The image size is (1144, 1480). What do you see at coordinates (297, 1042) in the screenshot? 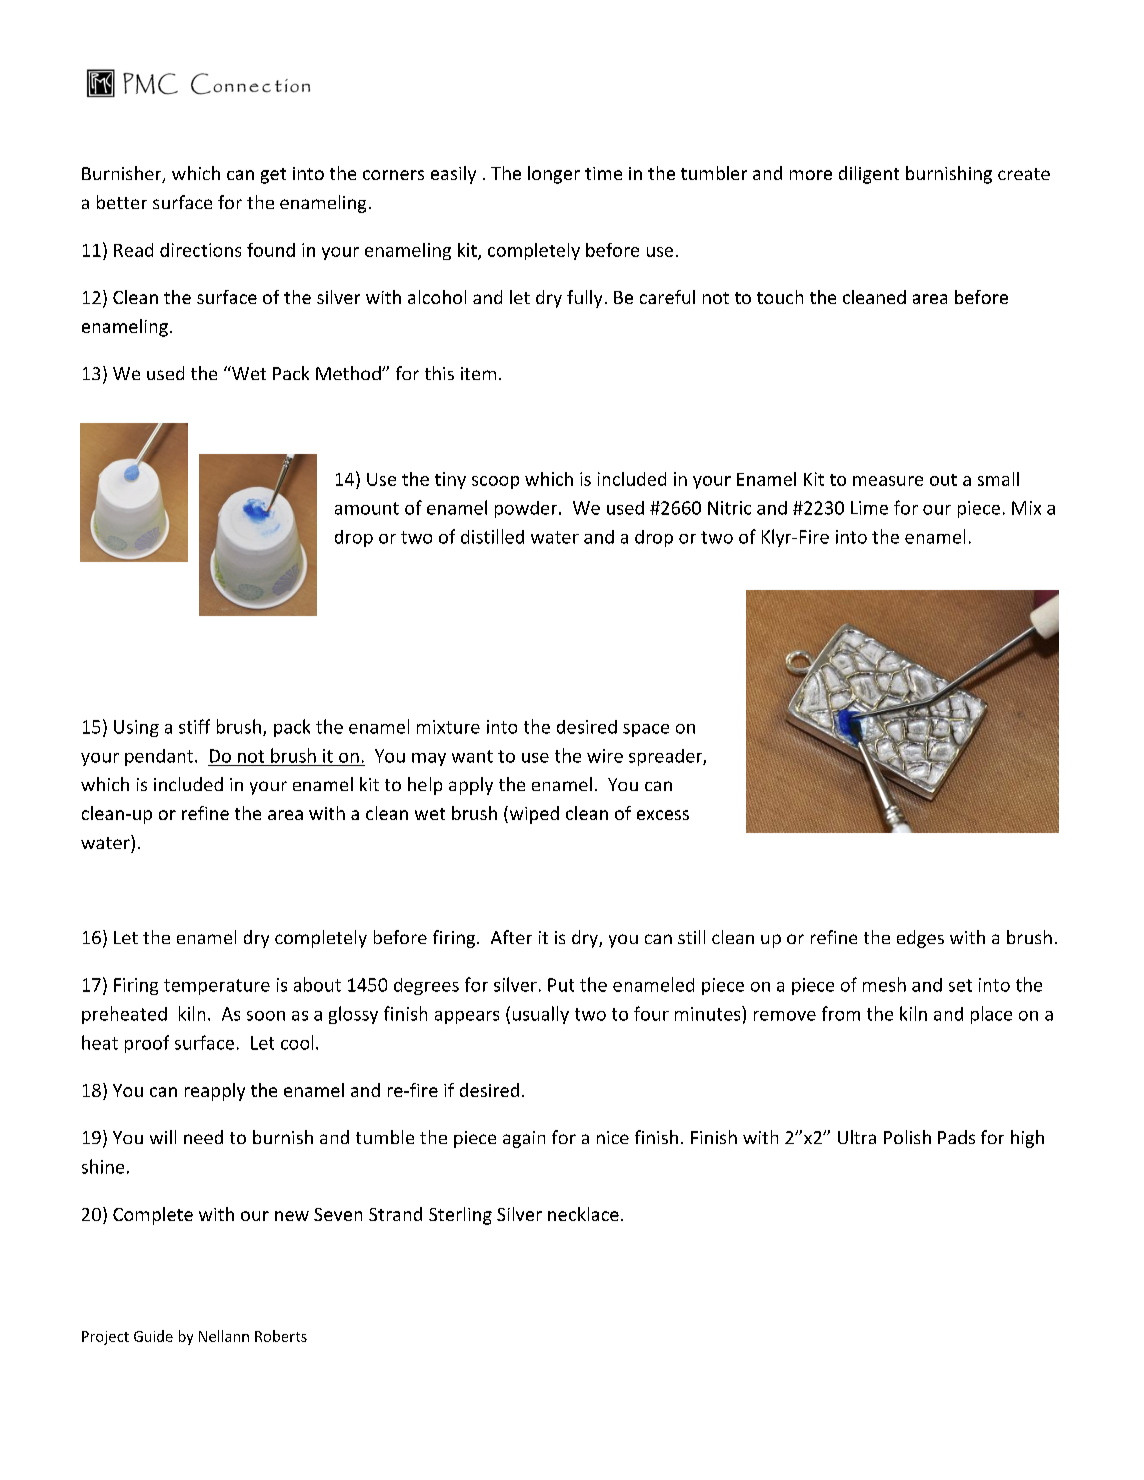
I see `cool` at bounding box center [297, 1042].
